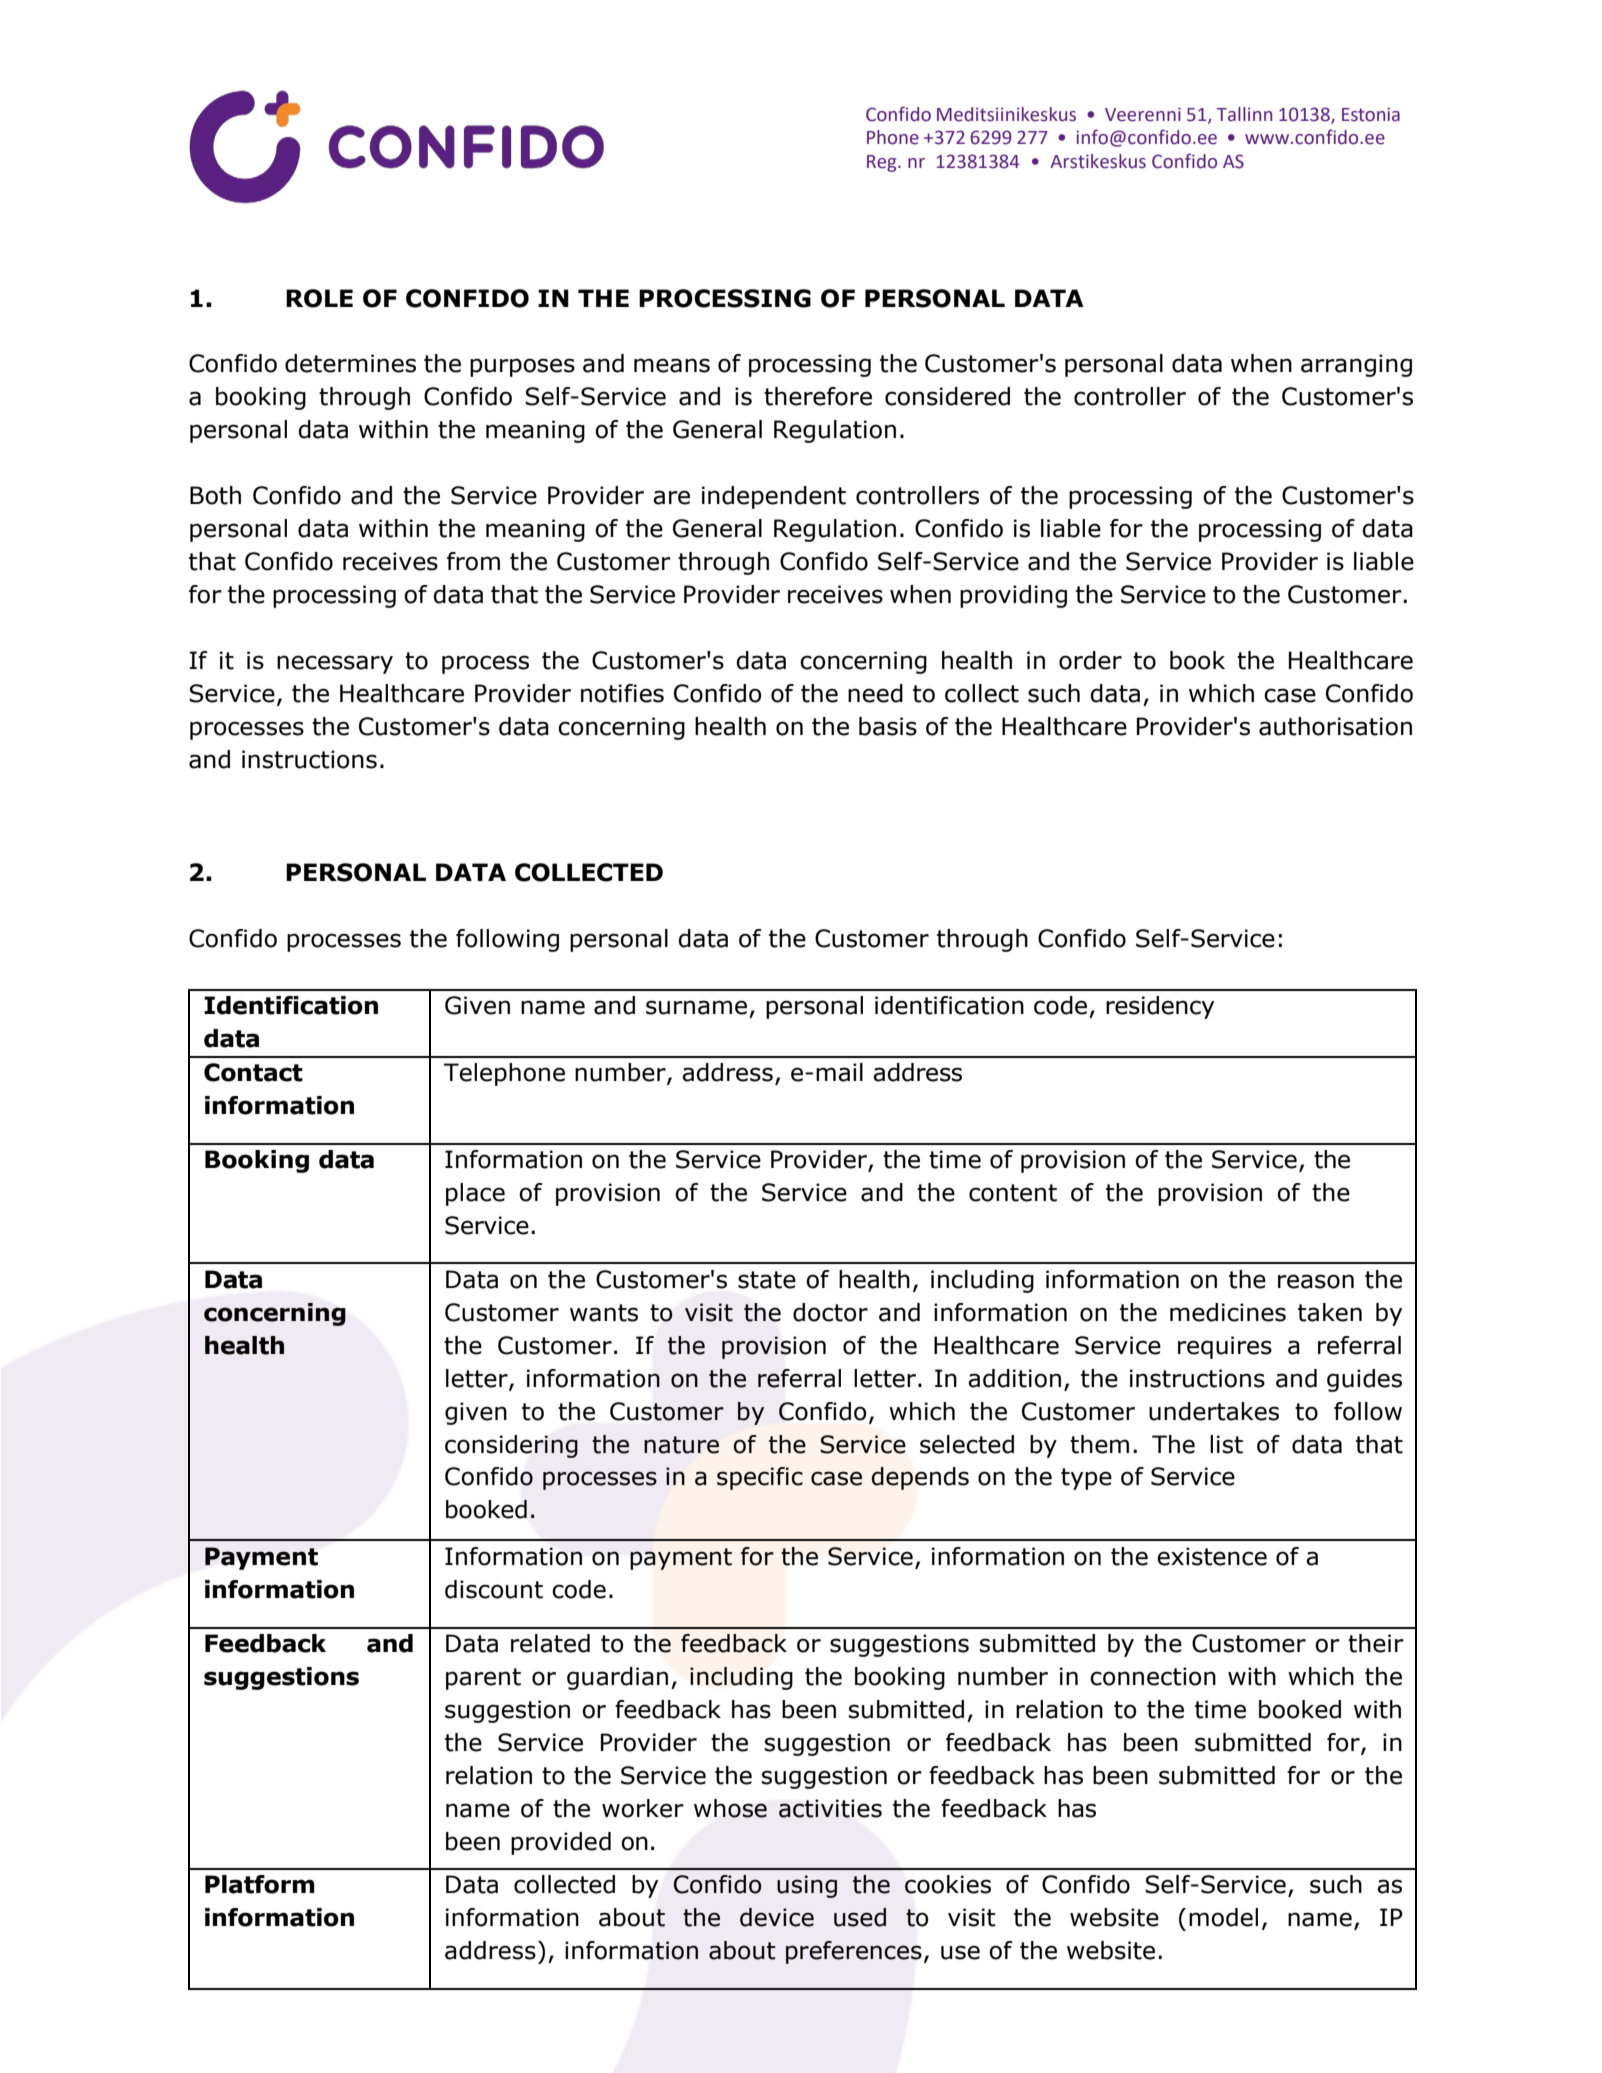  What do you see at coordinates (807, 1886) in the screenshot?
I see `using` at bounding box center [807, 1886].
